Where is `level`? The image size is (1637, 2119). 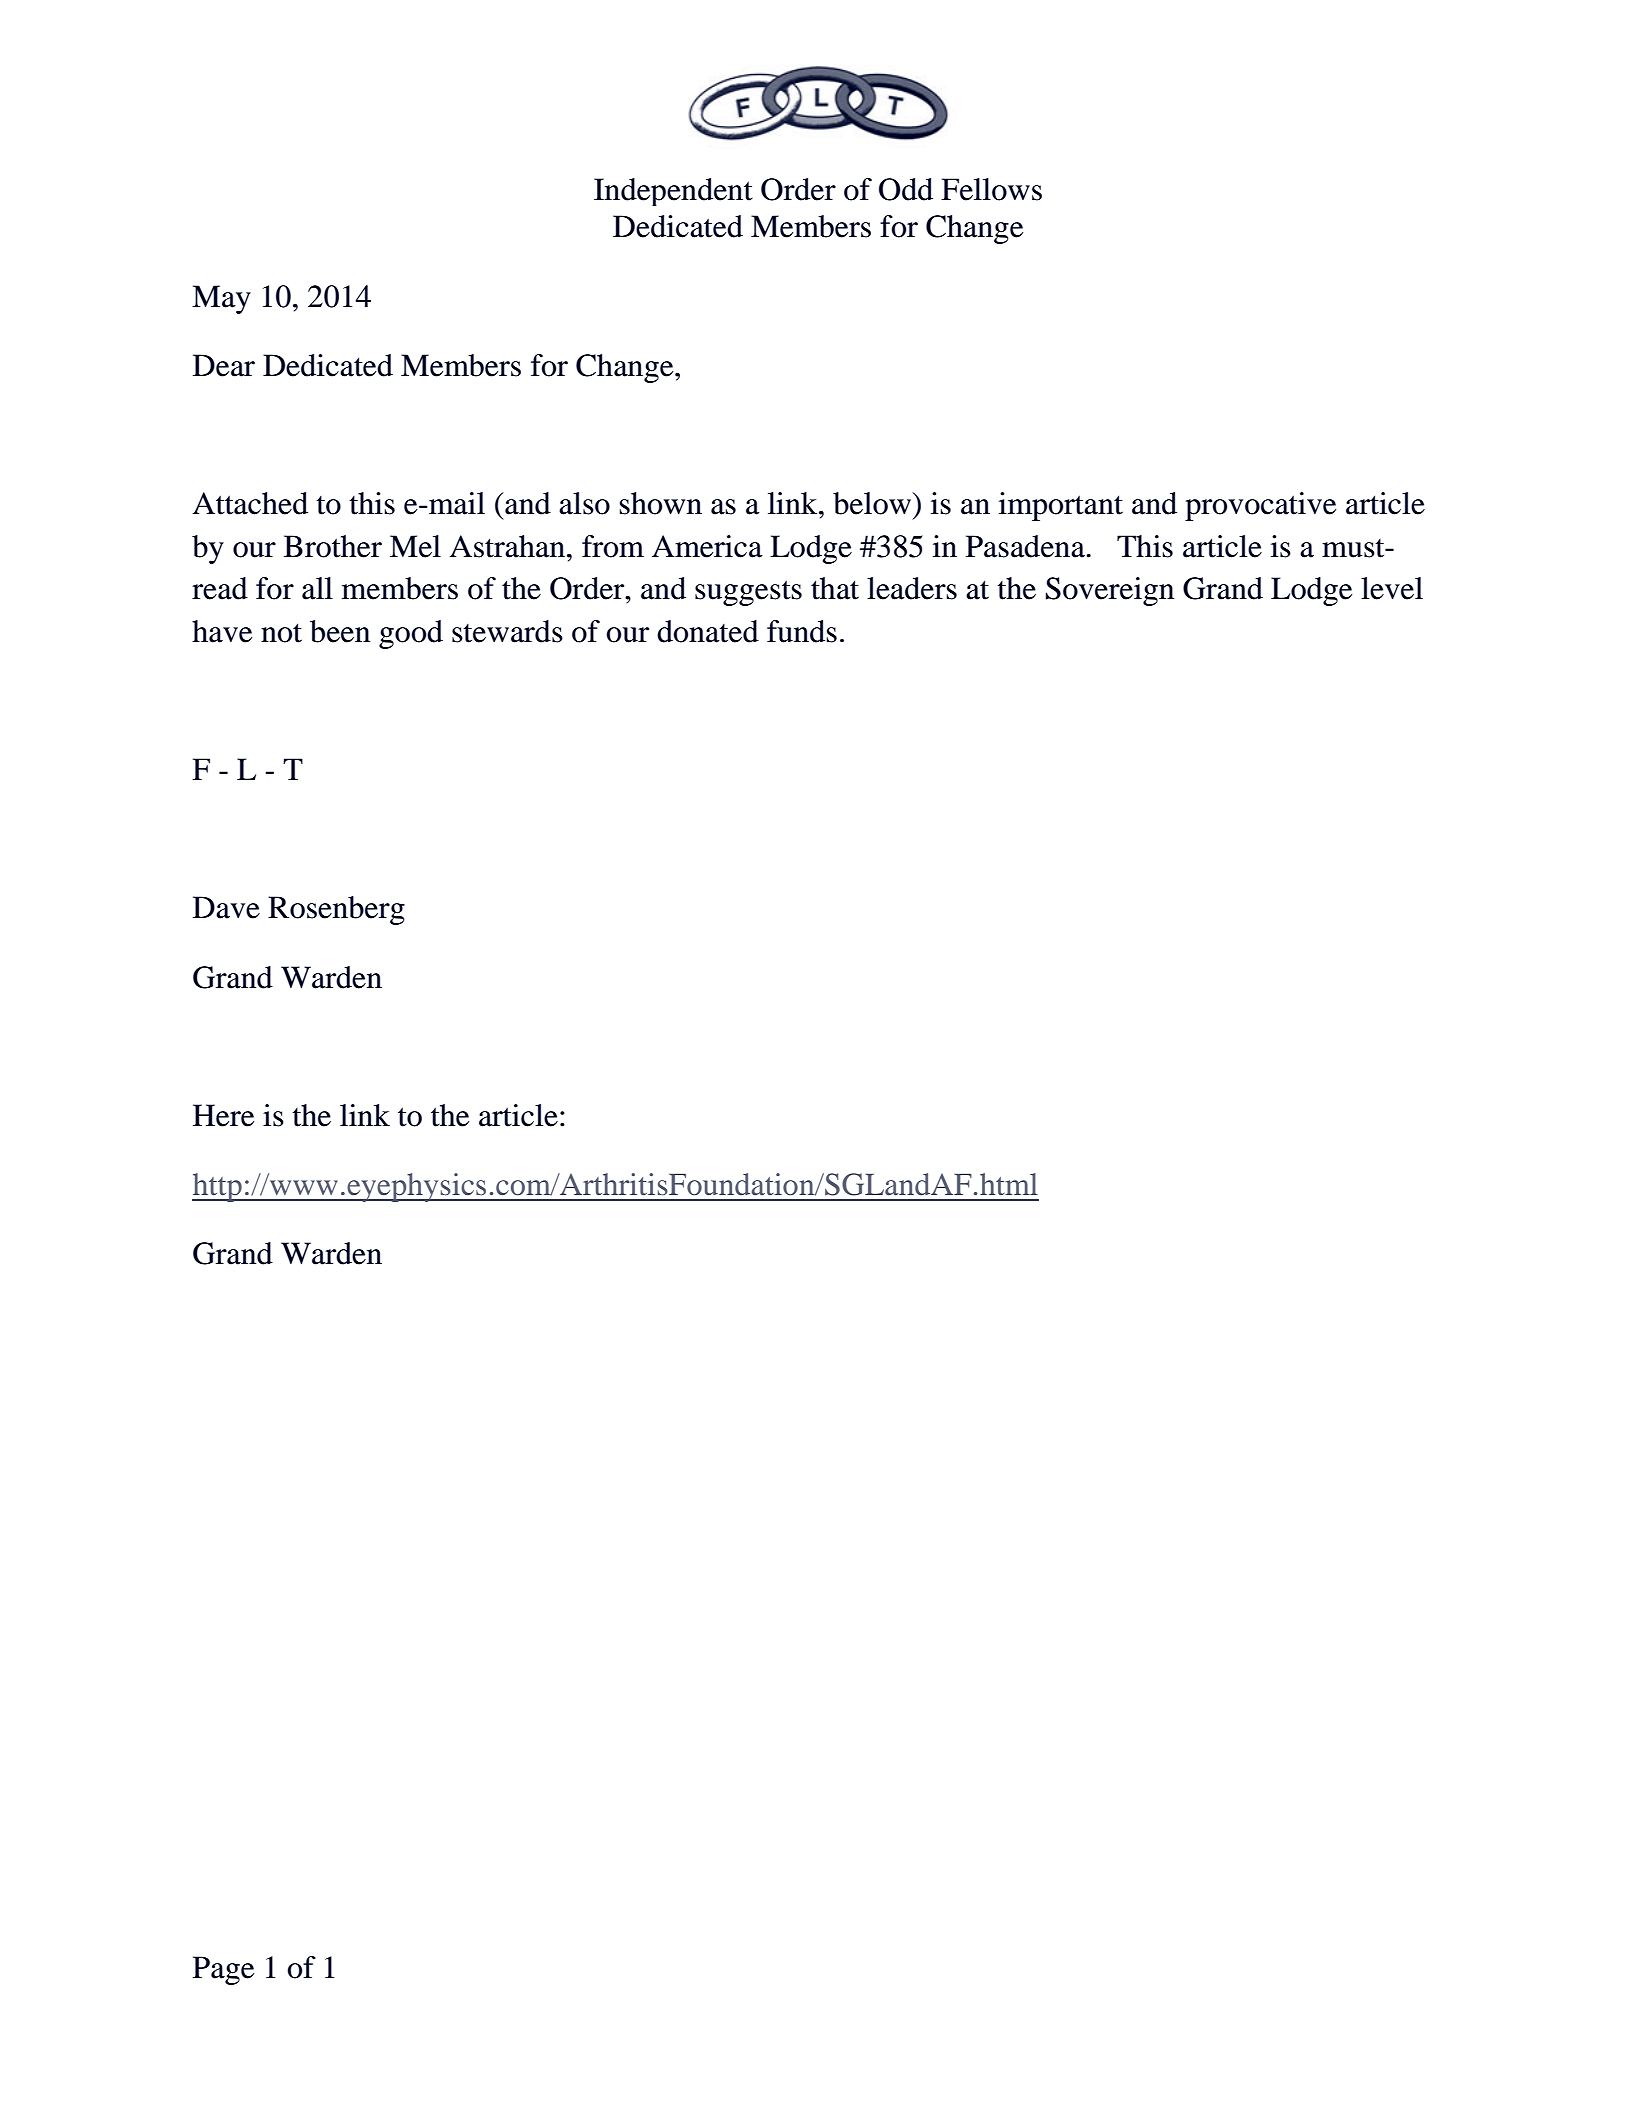
level is located at coordinates (1392, 588).
